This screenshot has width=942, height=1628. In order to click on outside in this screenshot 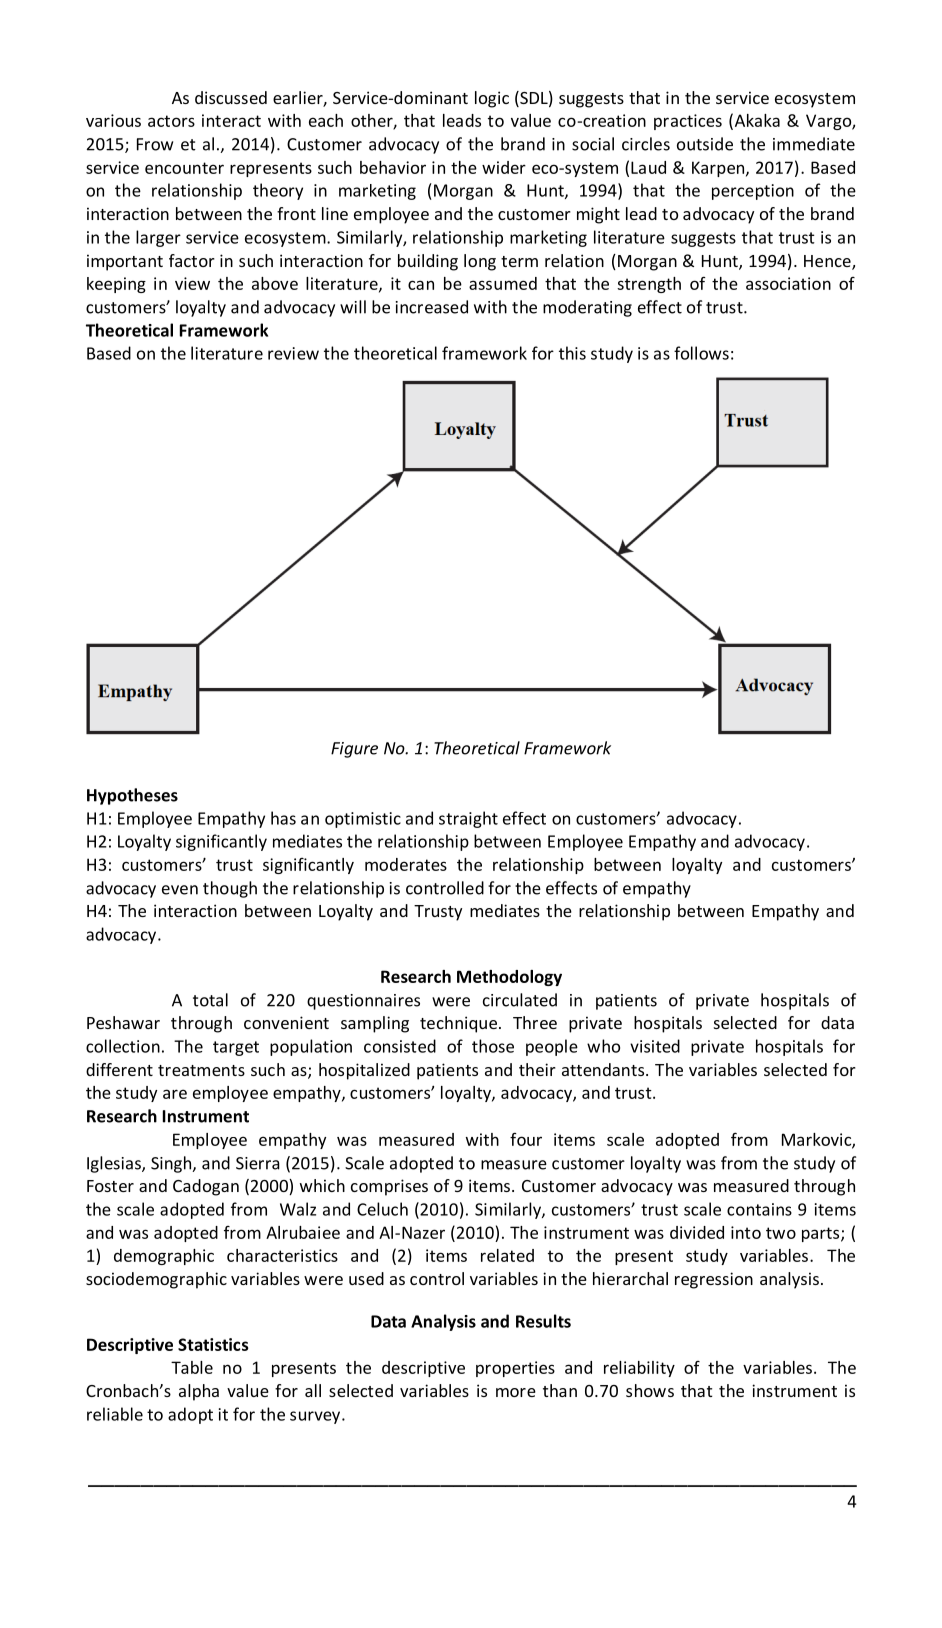, I will do `click(705, 144)`.
